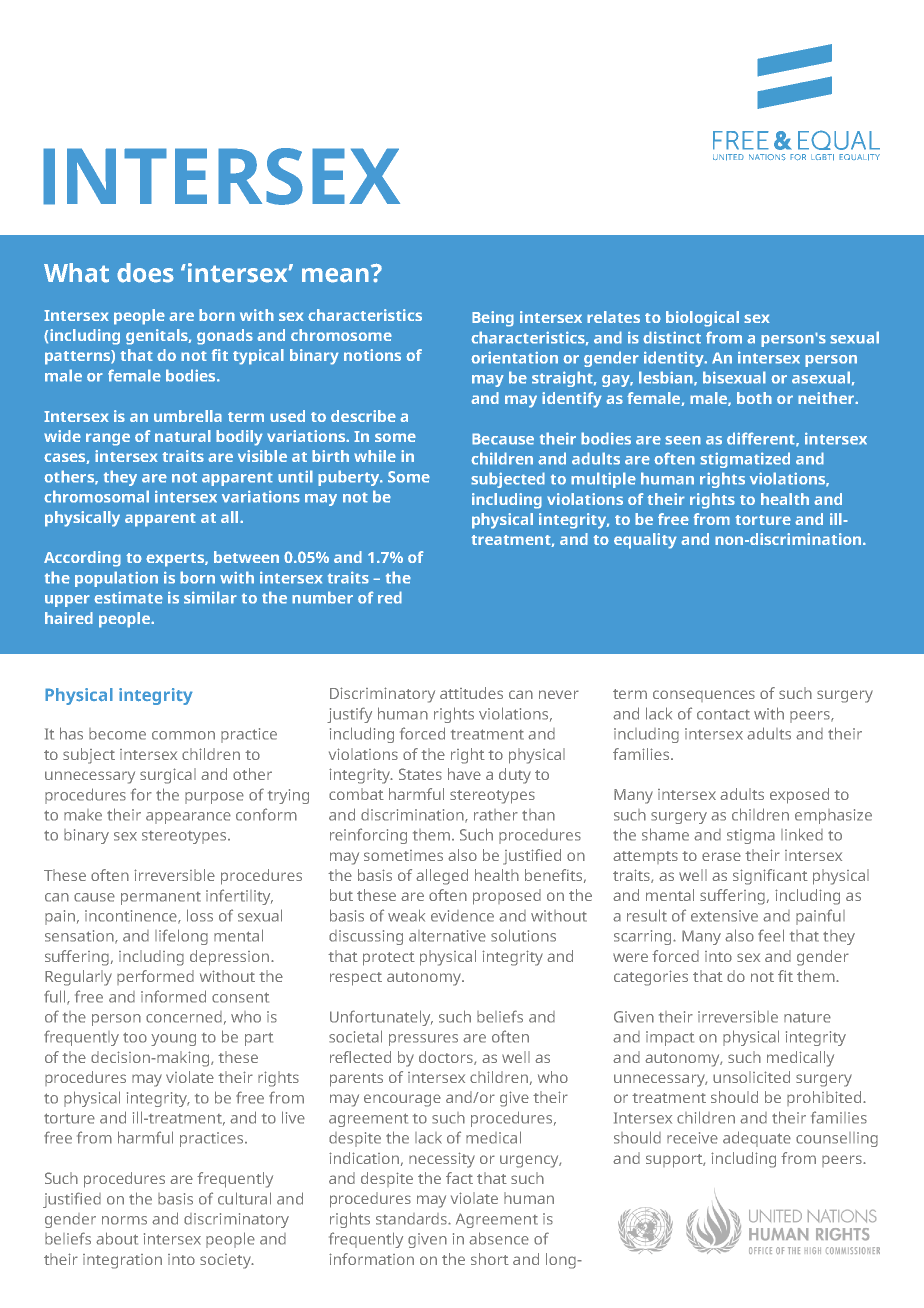 Image resolution: width=924 pixels, height=1308 pixels. Describe the element at coordinates (721, 856) in the page. I see `erase` at that location.
